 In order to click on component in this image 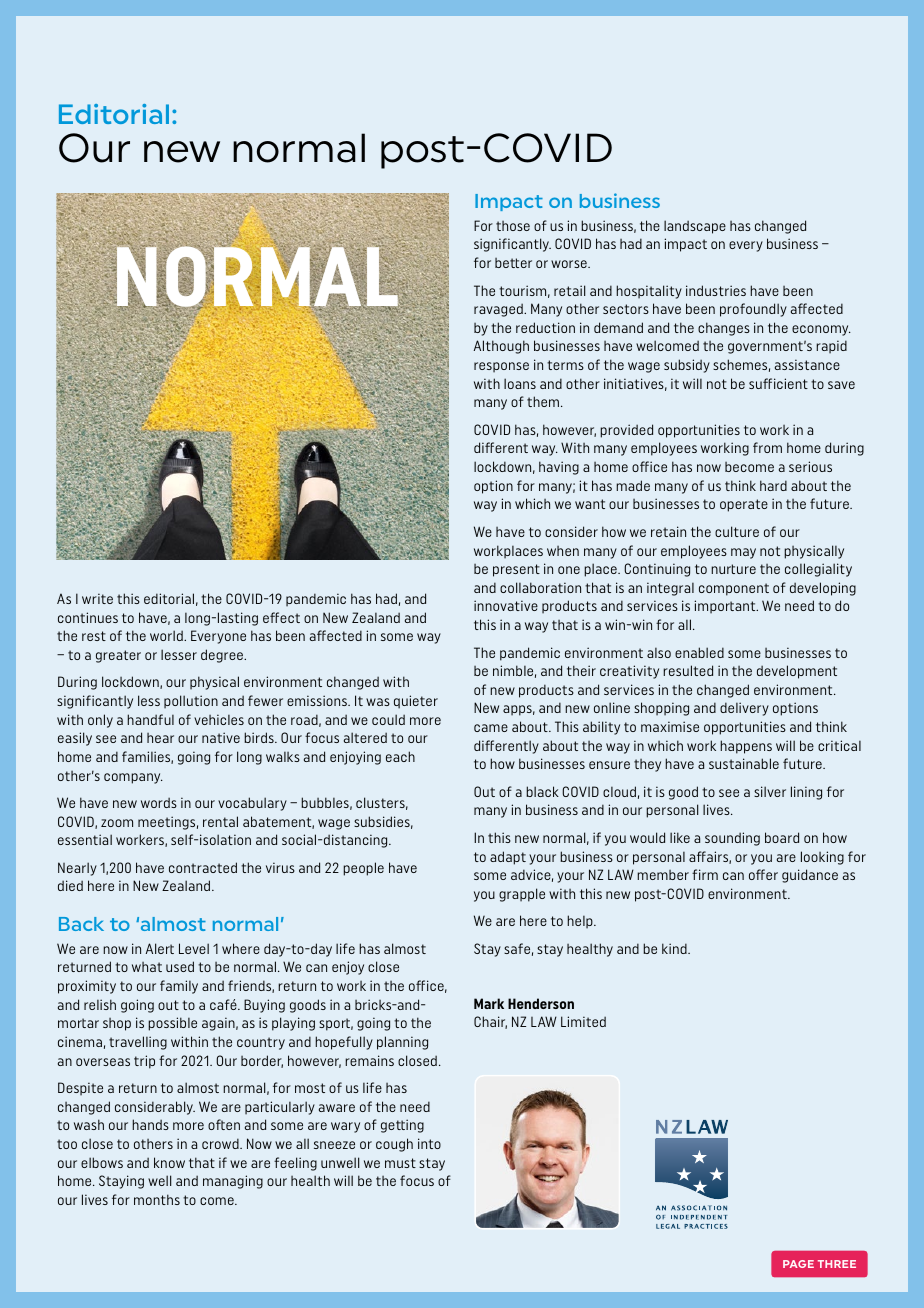, I will do `click(734, 589)`.
